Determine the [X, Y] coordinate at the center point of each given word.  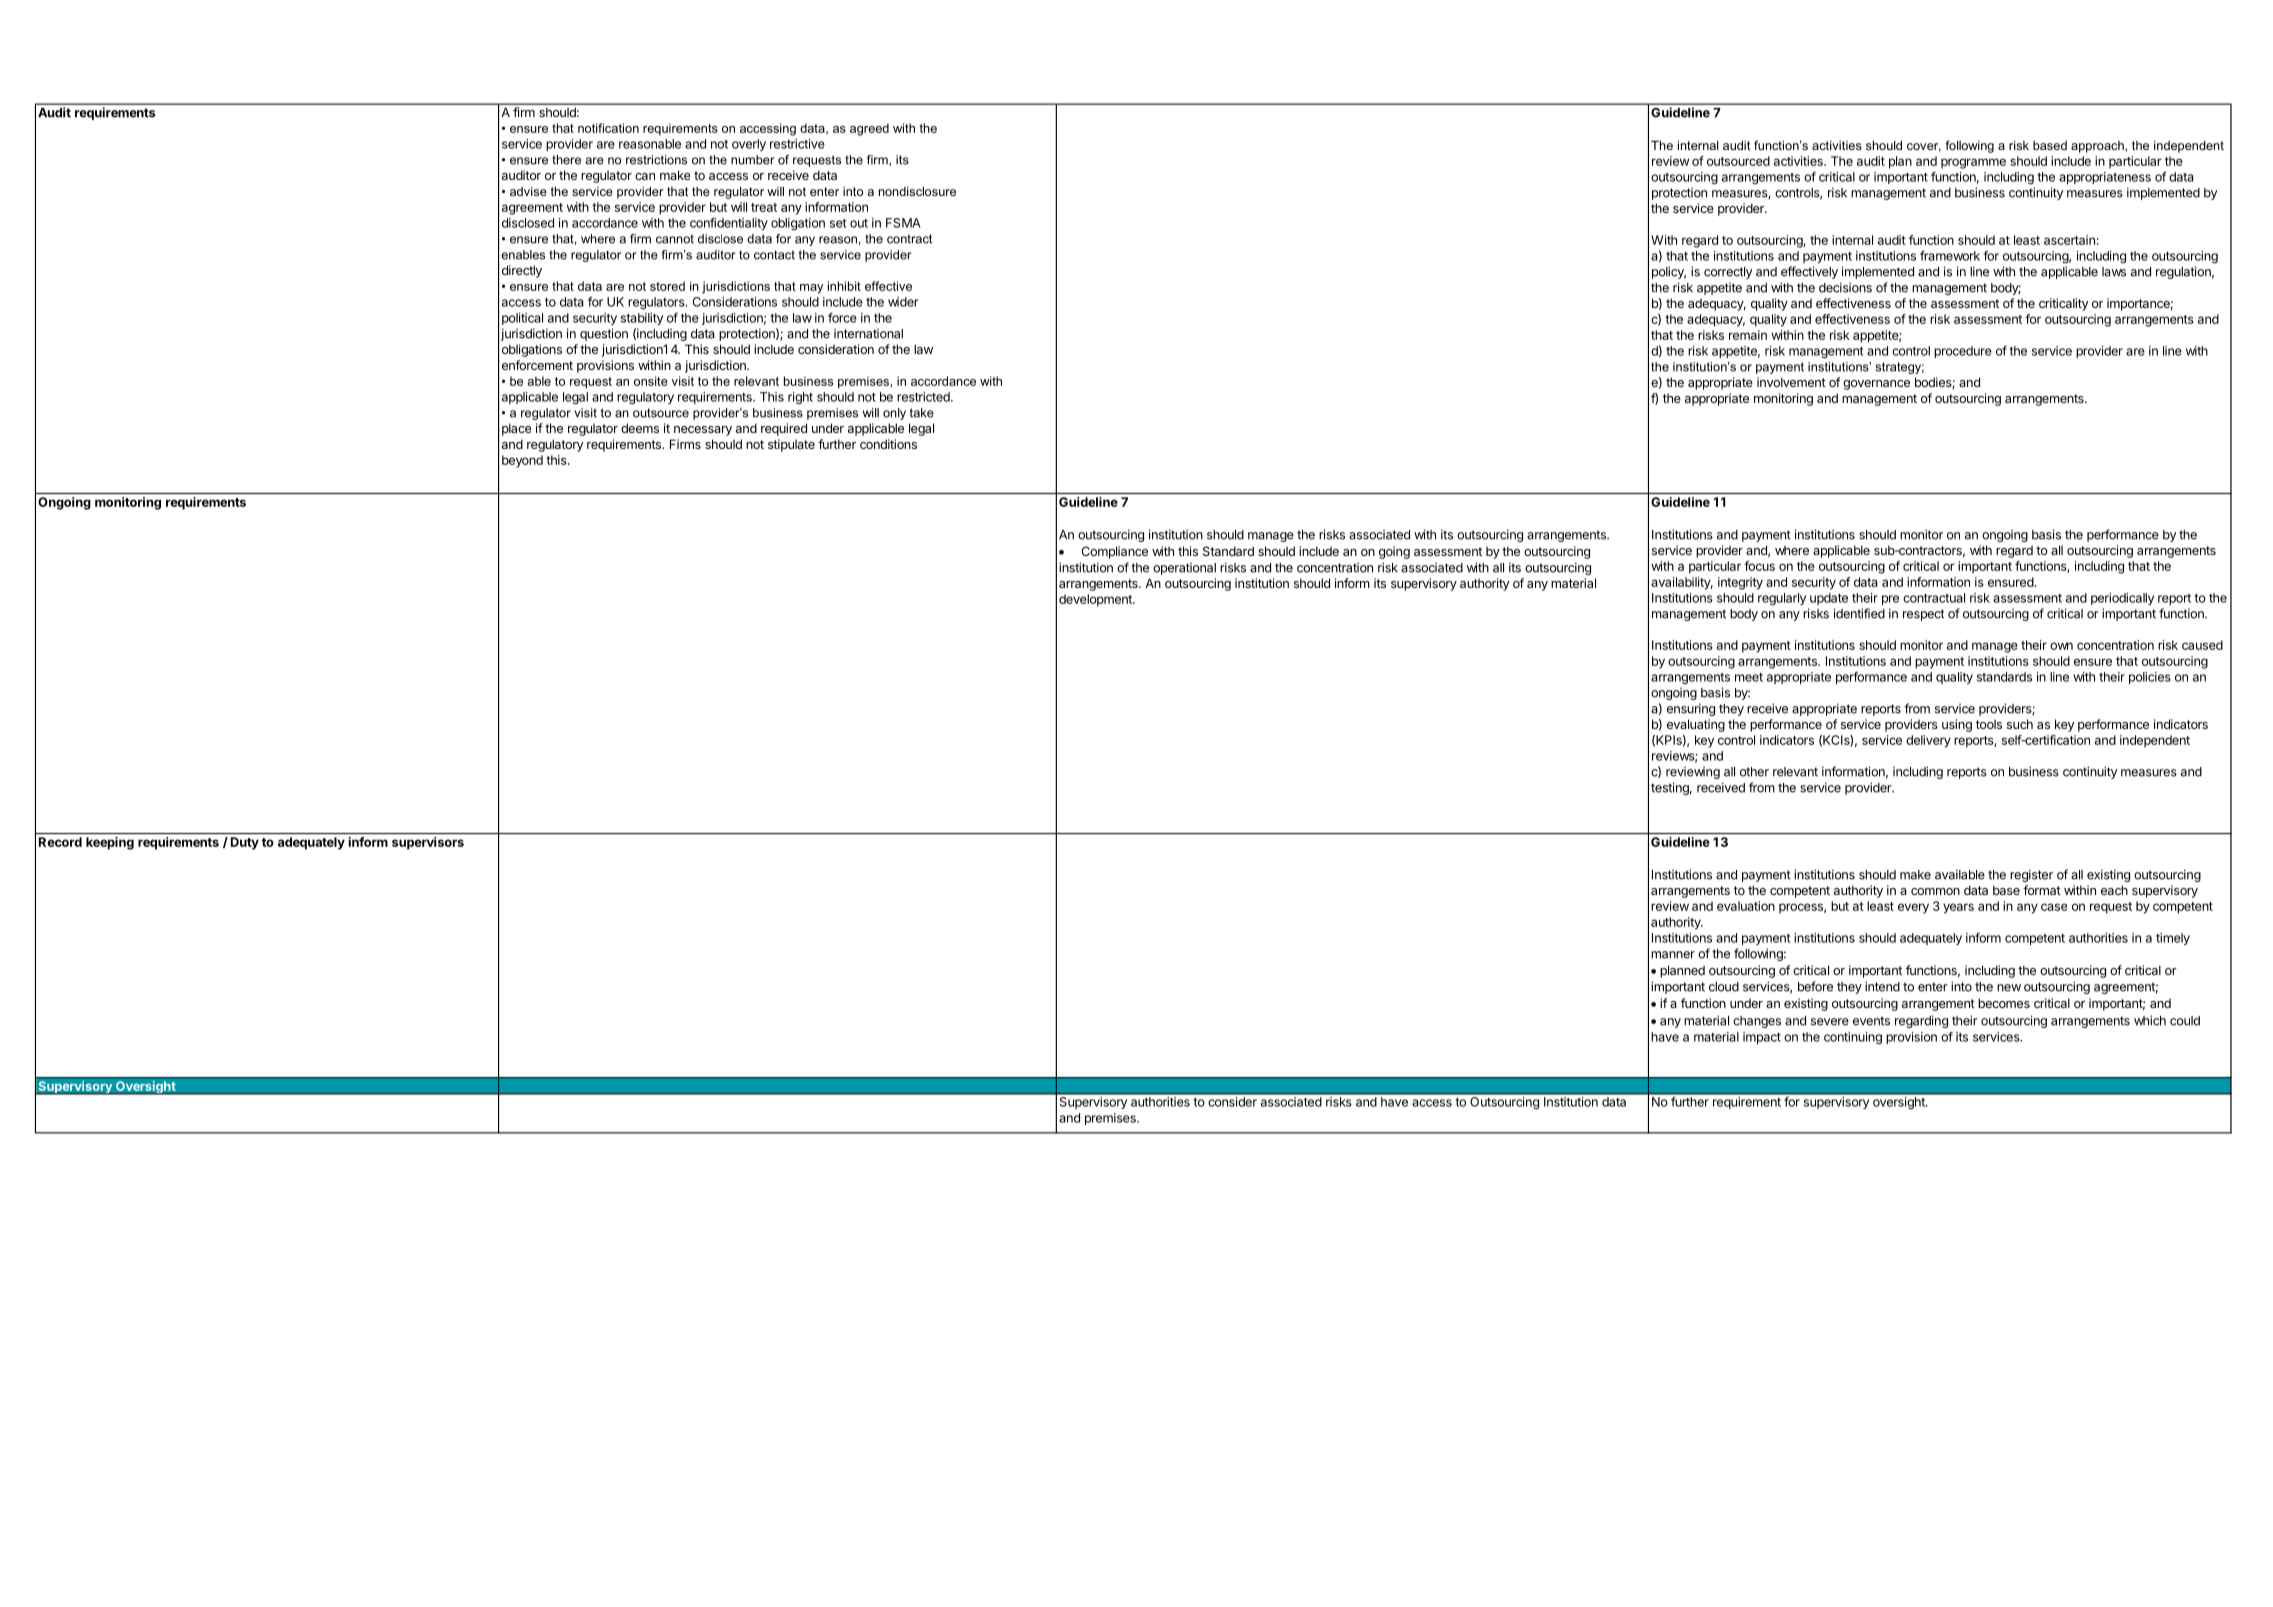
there [566, 160]
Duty [245, 843]
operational [1184, 569]
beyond [522, 461]
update [1829, 599]
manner [1673, 955]
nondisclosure [917, 191]
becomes [2004, 1003]
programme [1973, 163]
